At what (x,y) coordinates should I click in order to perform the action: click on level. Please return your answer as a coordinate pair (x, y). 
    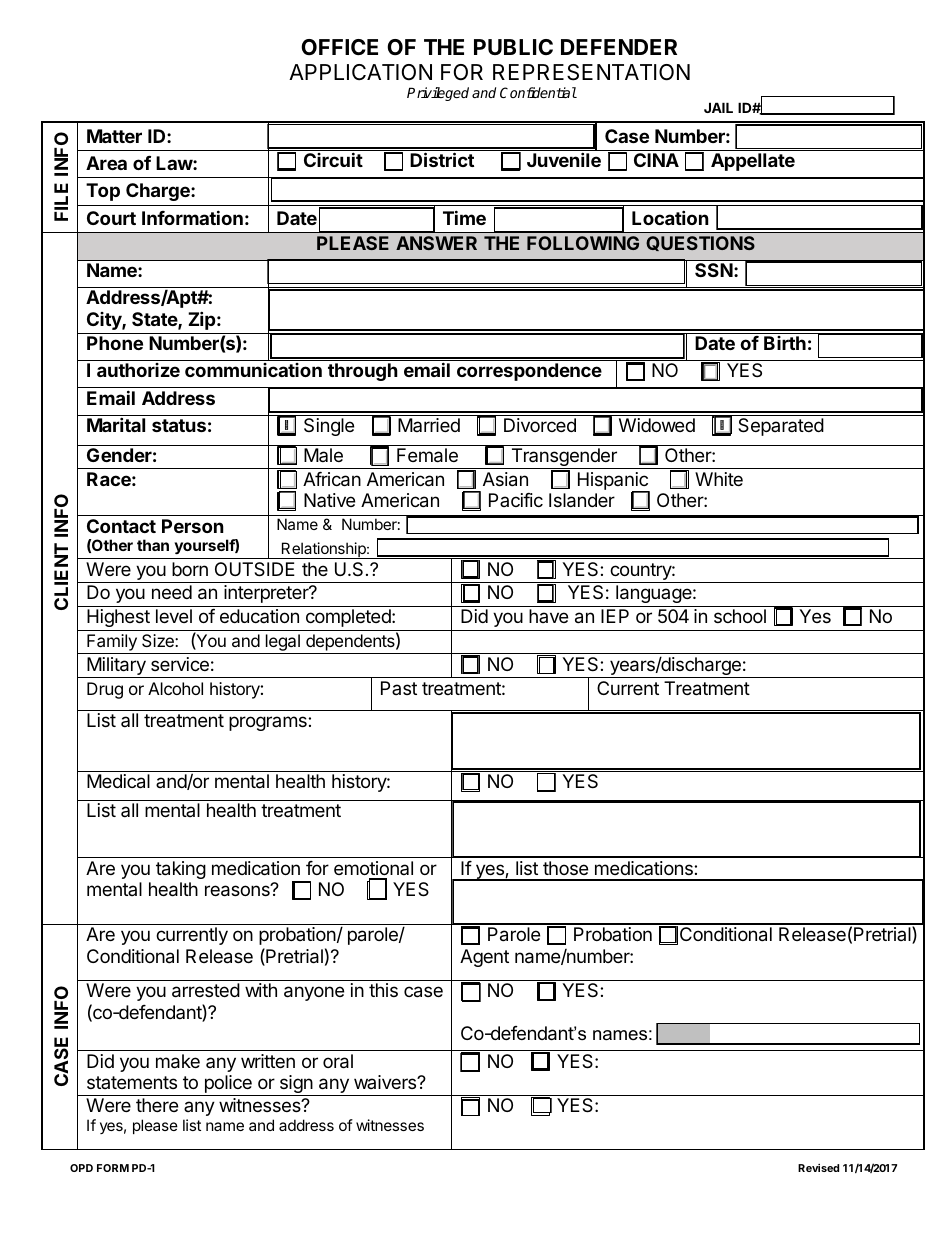
    Looking at the image, I should click on (174, 616).
